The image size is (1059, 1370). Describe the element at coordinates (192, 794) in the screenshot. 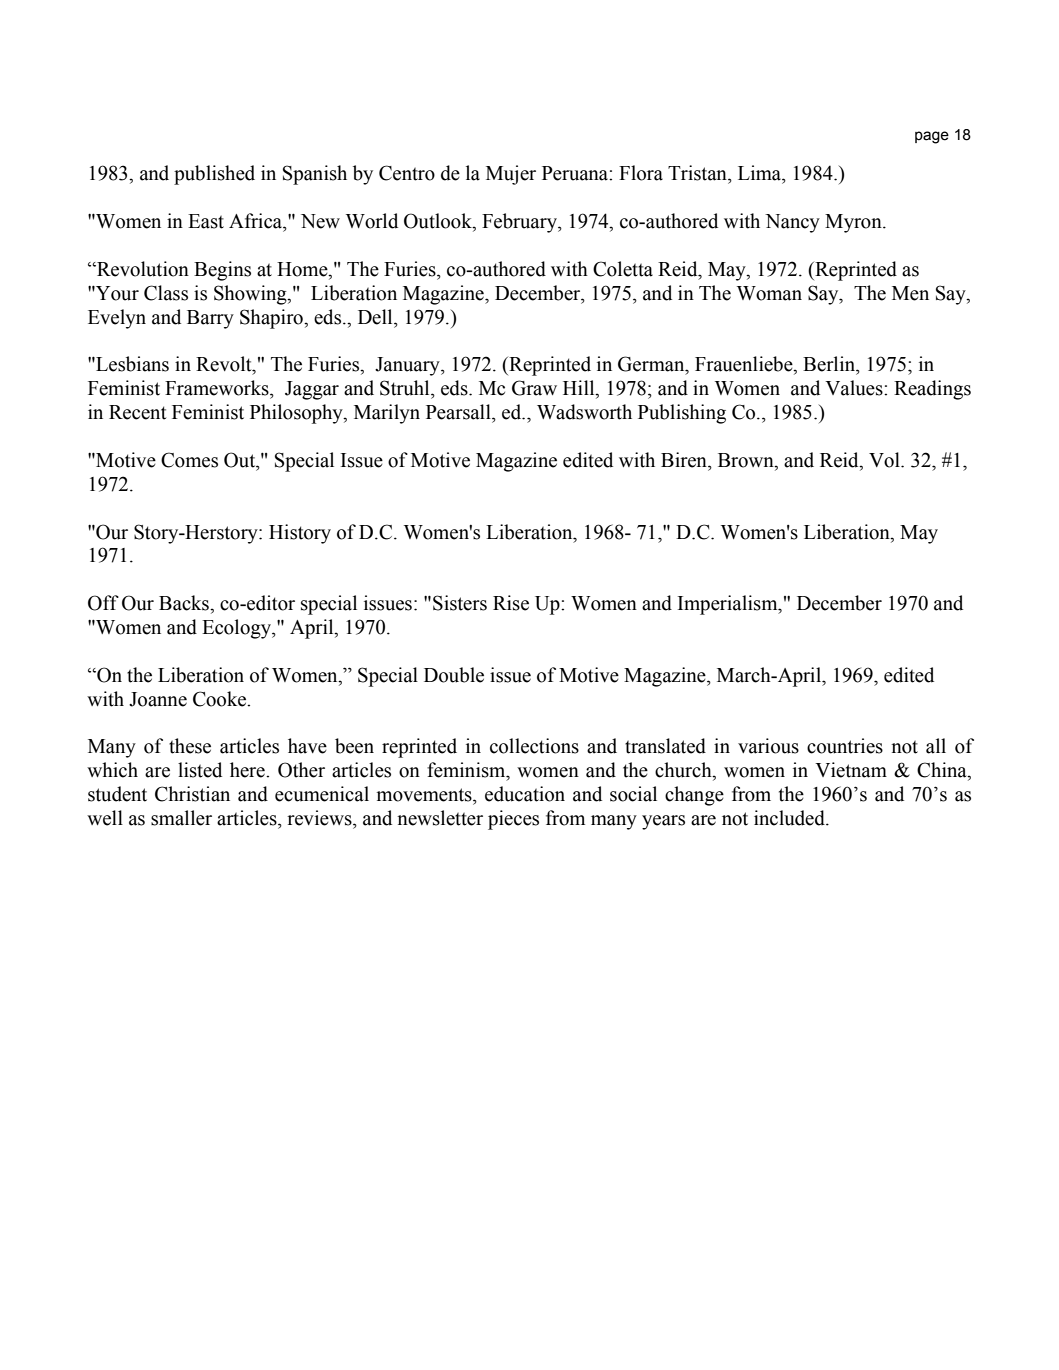

I see `Christian` at that location.
